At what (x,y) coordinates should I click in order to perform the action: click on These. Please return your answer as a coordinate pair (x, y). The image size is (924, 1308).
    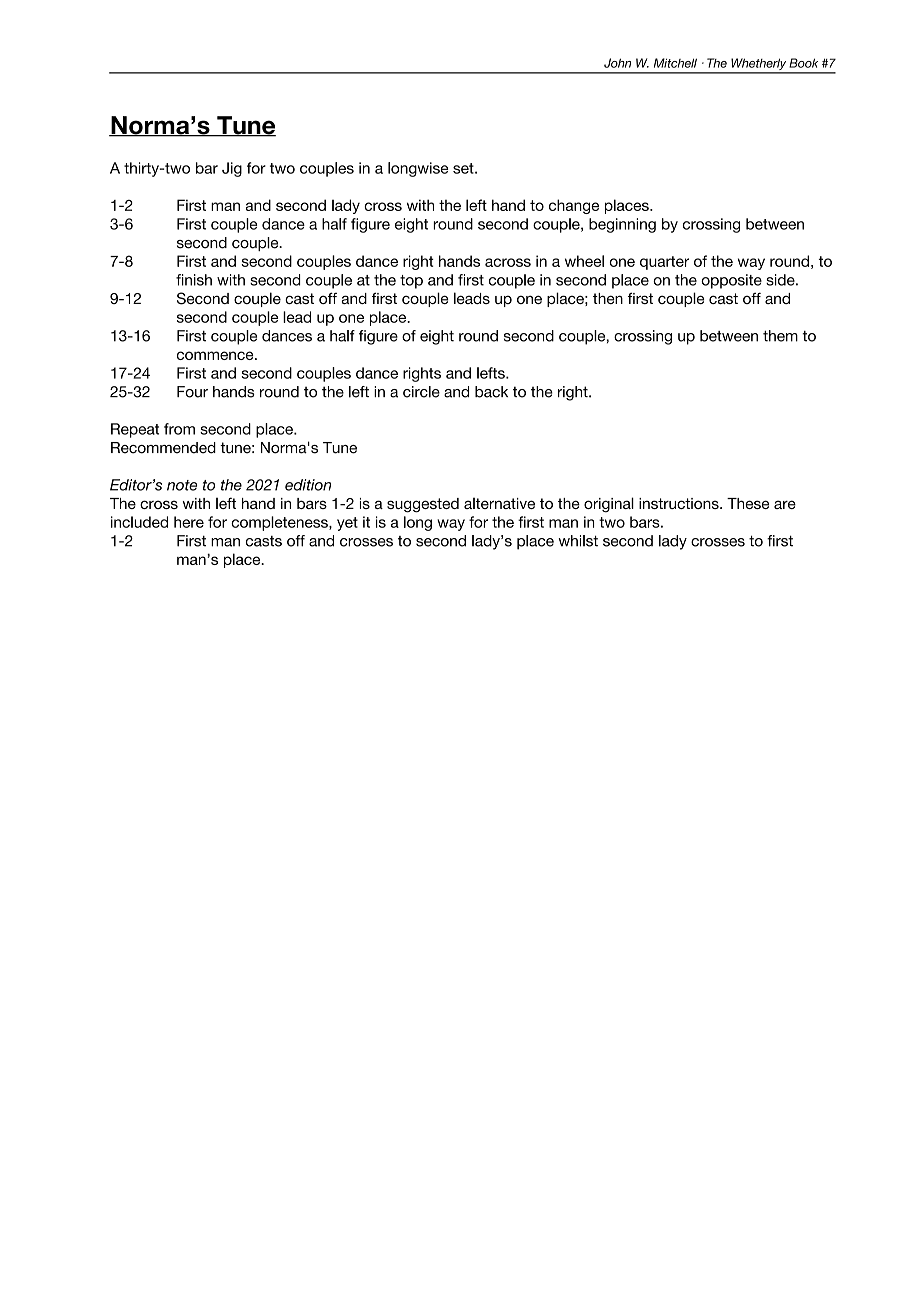
    Looking at the image, I should click on (748, 503).
